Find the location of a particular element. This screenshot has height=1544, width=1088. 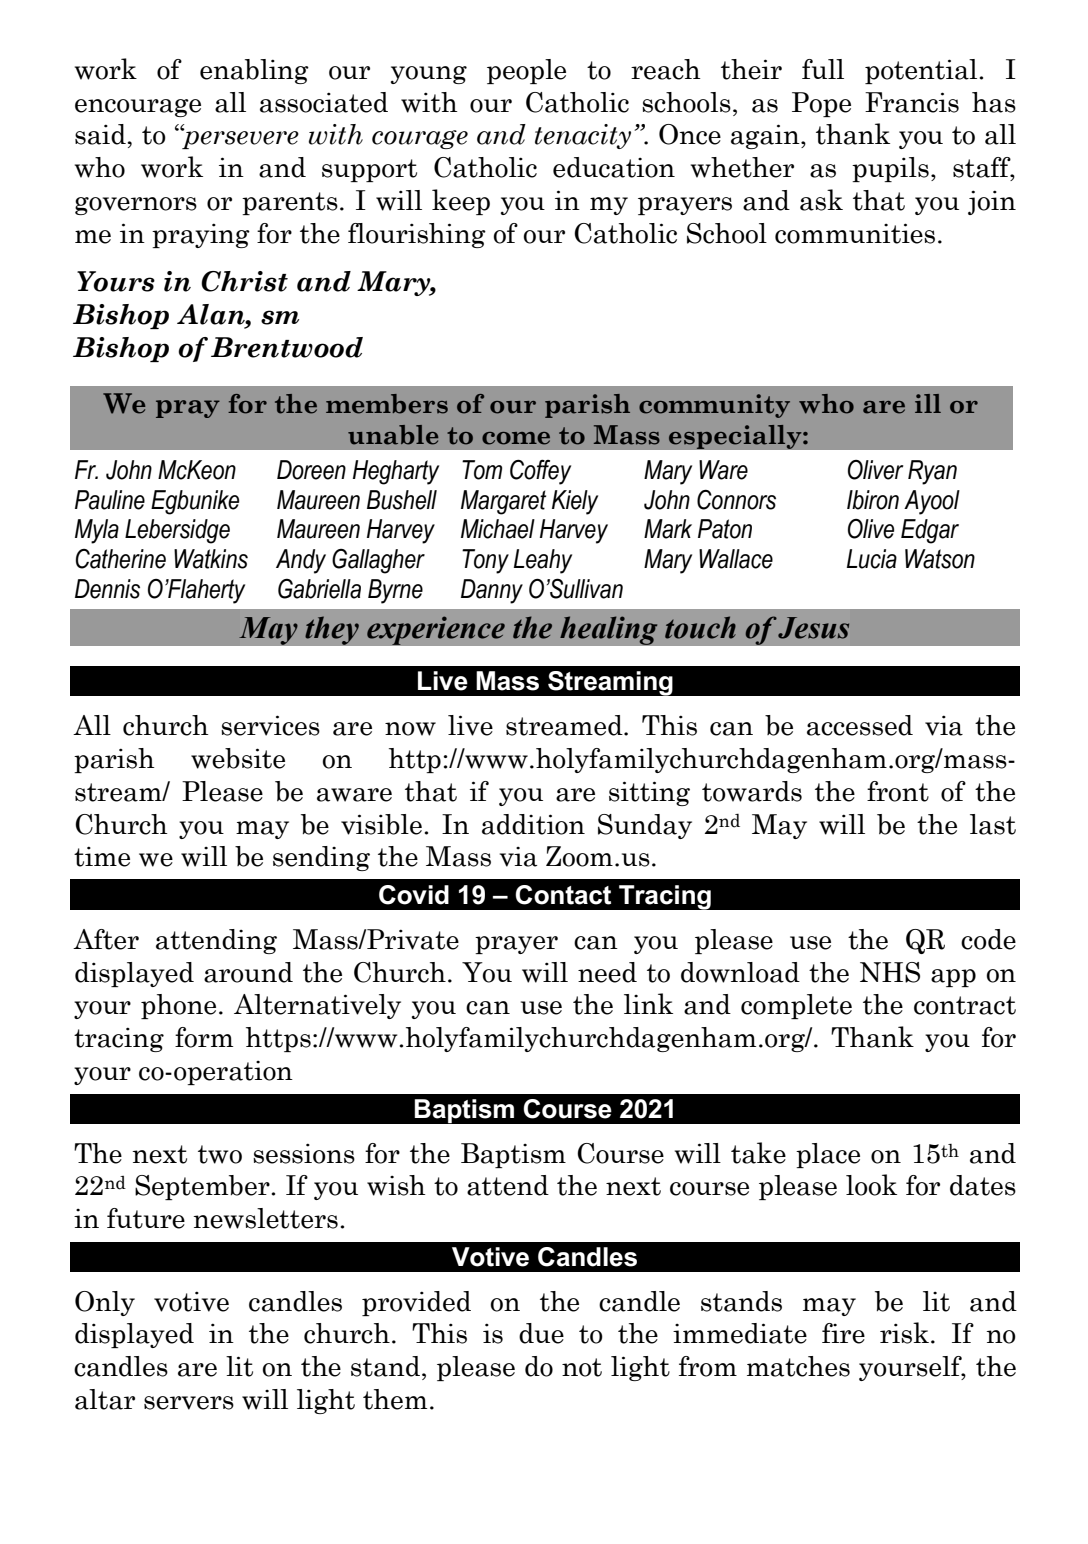

Francis is located at coordinates (912, 102).
